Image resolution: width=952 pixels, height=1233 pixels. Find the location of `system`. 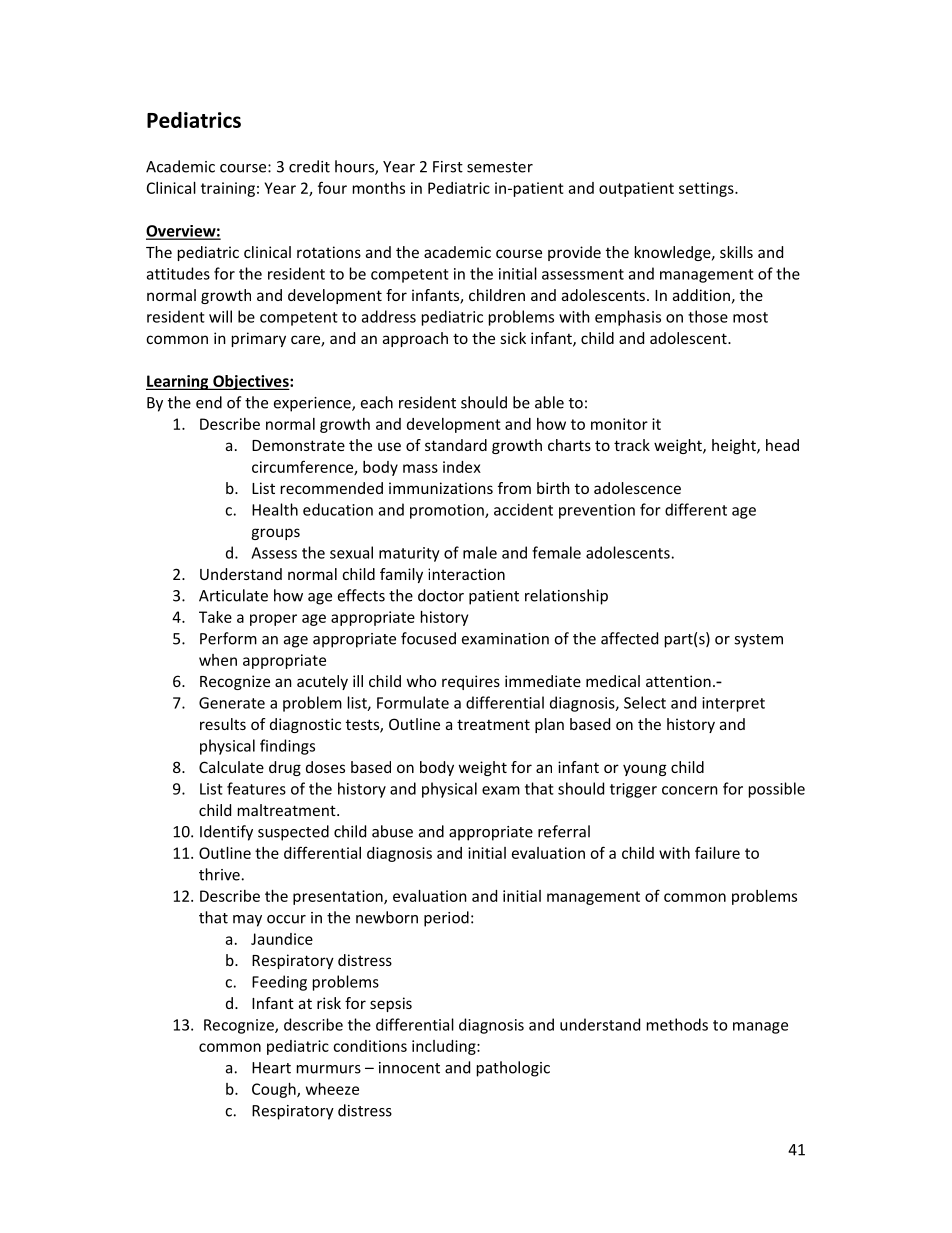

system is located at coordinates (758, 641).
